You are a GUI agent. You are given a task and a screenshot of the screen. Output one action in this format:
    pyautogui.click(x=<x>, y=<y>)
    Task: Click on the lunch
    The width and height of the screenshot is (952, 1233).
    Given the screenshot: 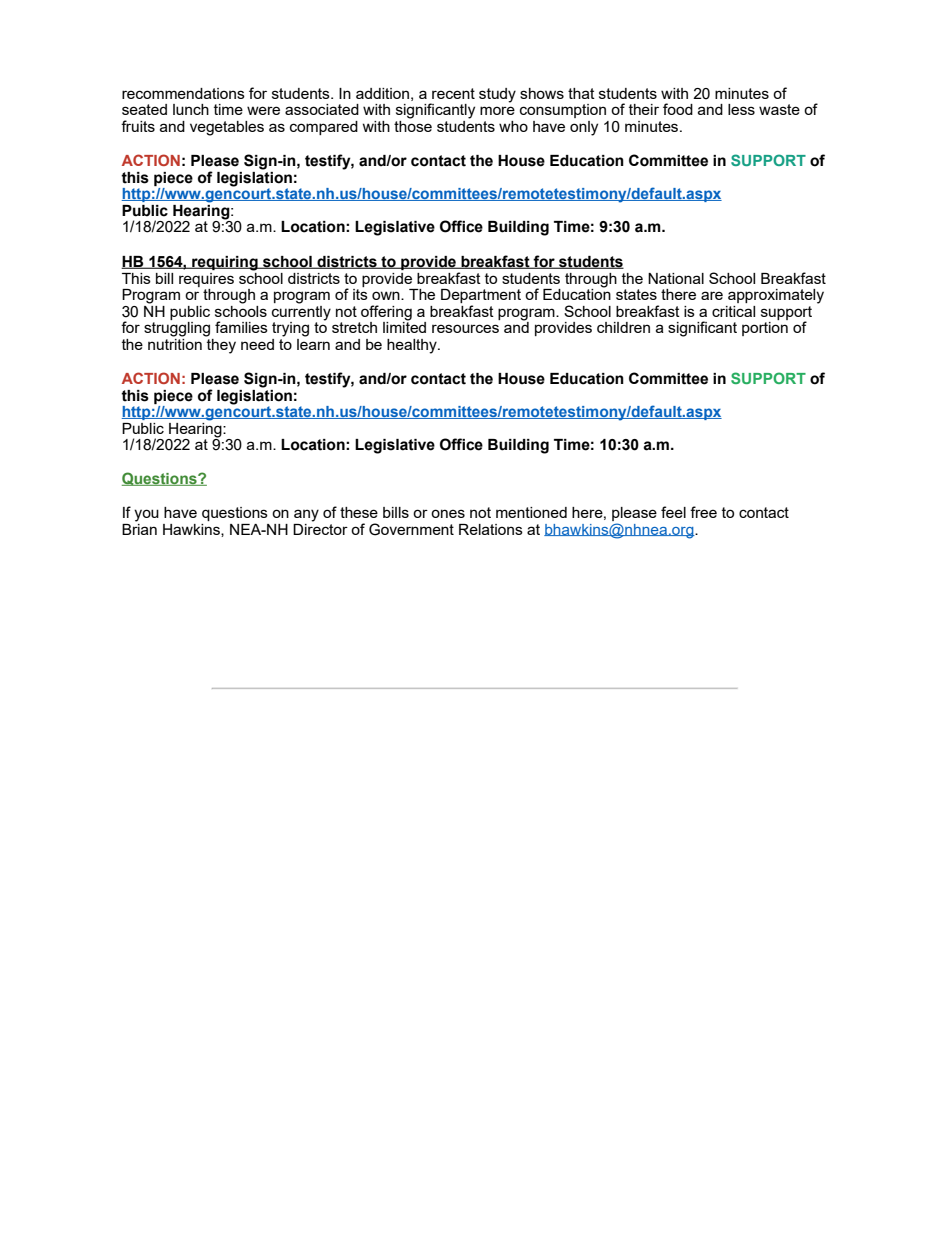 What is the action you would take?
    pyautogui.click(x=191, y=109)
